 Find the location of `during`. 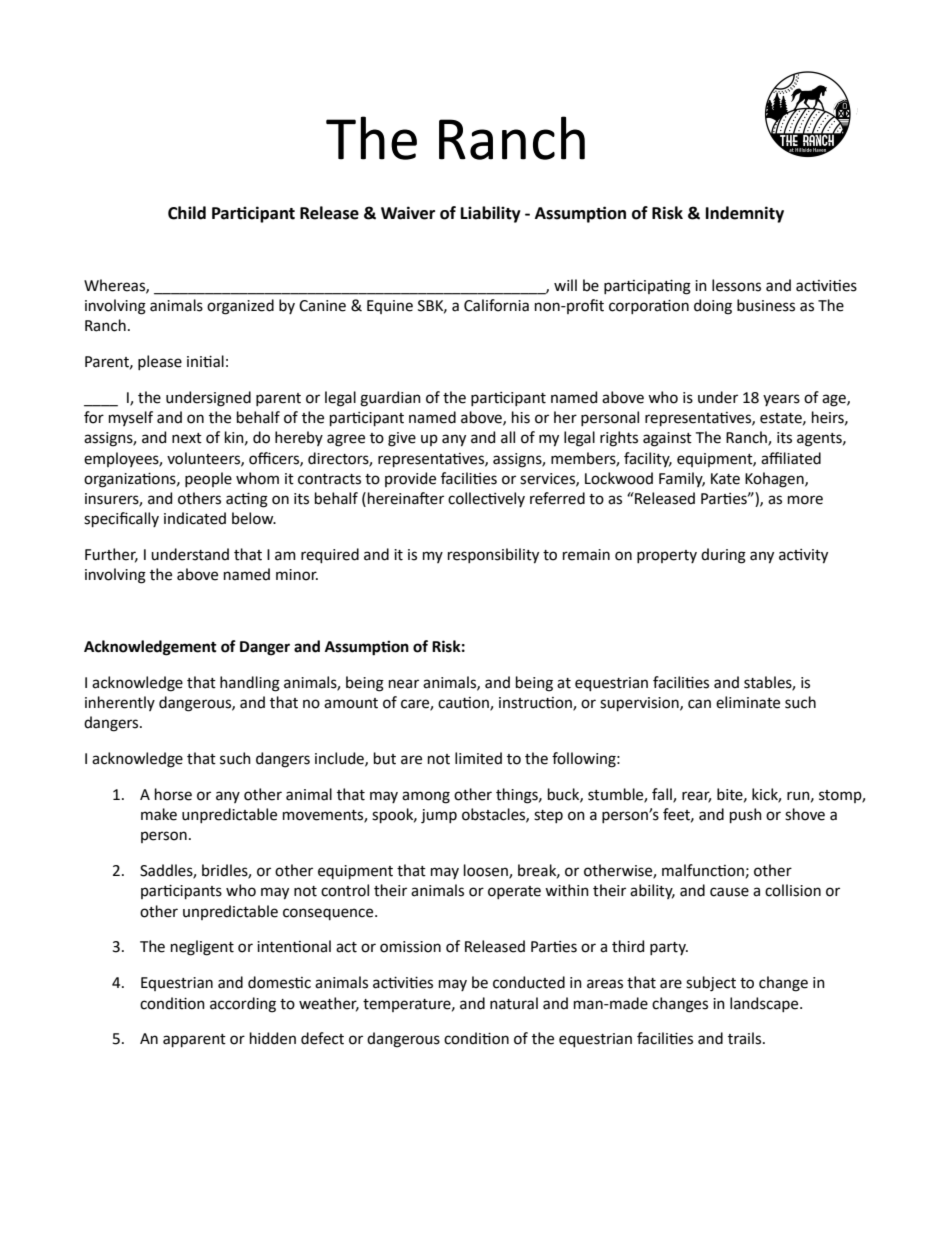

during is located at coordinates (723, 556).
